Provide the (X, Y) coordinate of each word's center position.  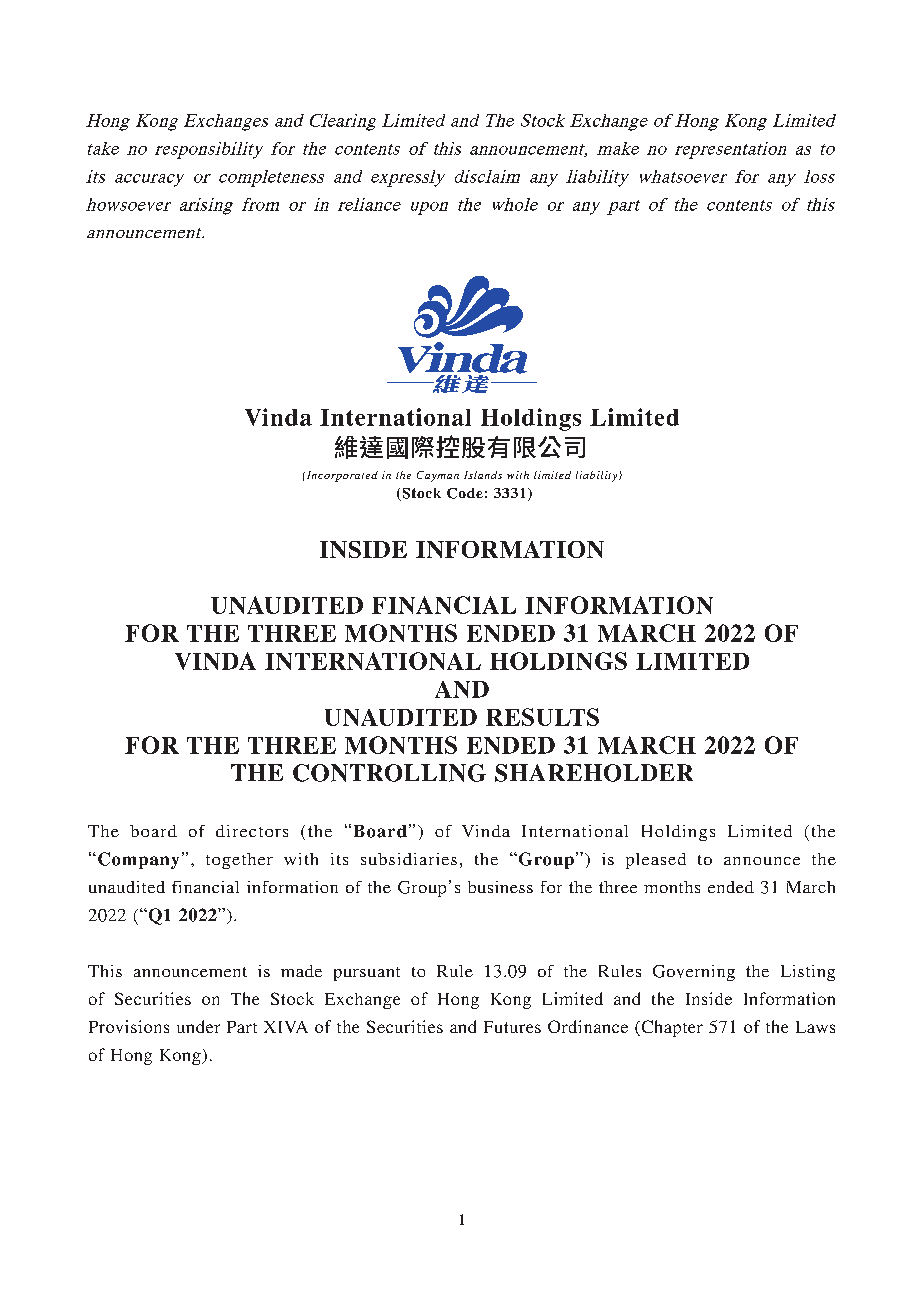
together (239, 861)
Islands (483, 475)
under (198, 1026)
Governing (694, 973)
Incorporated (341, 476)
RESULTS (542, 717)
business (500, 887)
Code (465, 493)
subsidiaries (409, 859)
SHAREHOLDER (594, 773)
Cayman (438, 476)
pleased (656, 861)
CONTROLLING (389, 773)
